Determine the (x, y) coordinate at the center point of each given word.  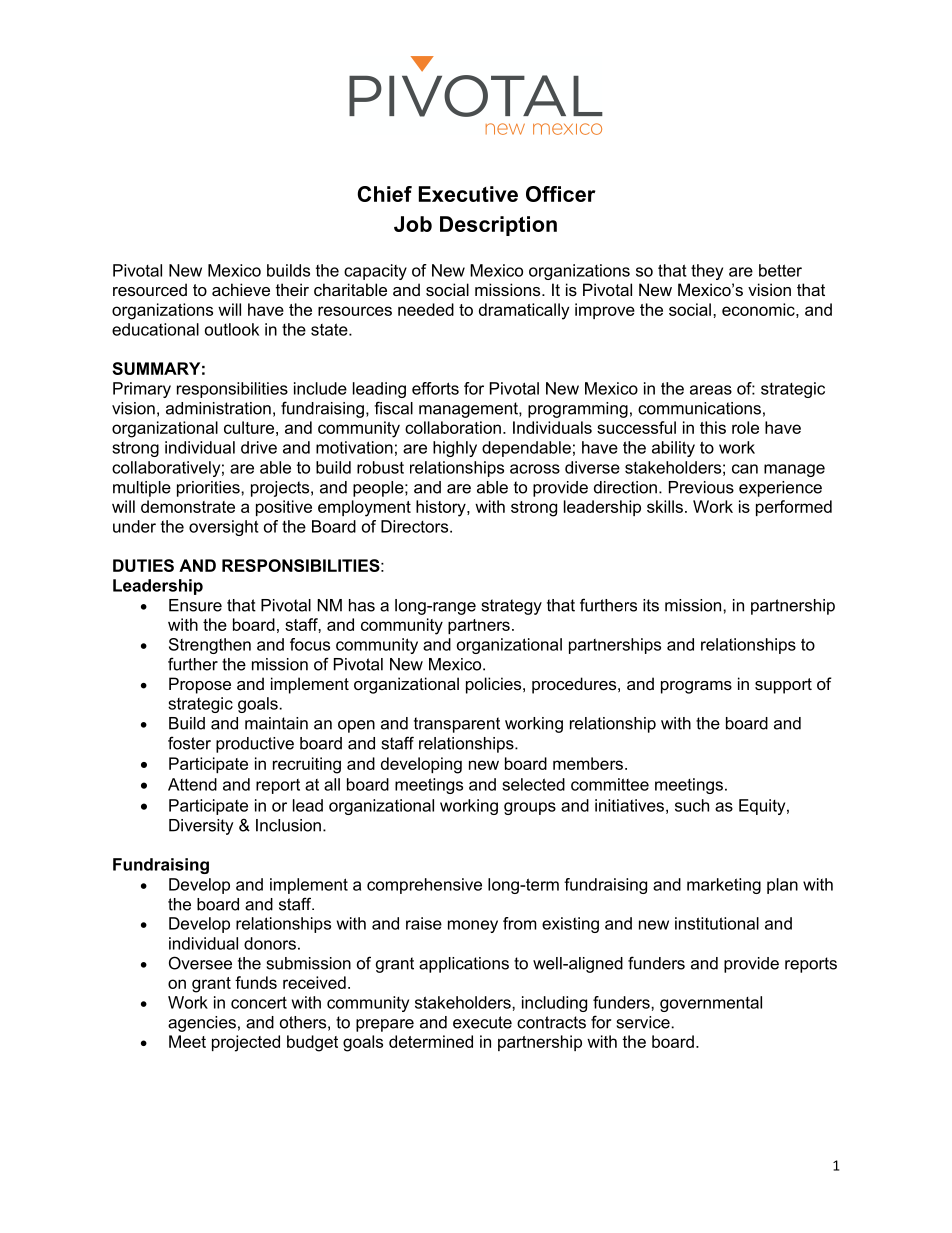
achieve (241, 289)
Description (498, 226)
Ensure (195, 605)
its (651, 605)
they (707, 272)
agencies (202, 1024)
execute (482, 1022)
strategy (512, 607)
